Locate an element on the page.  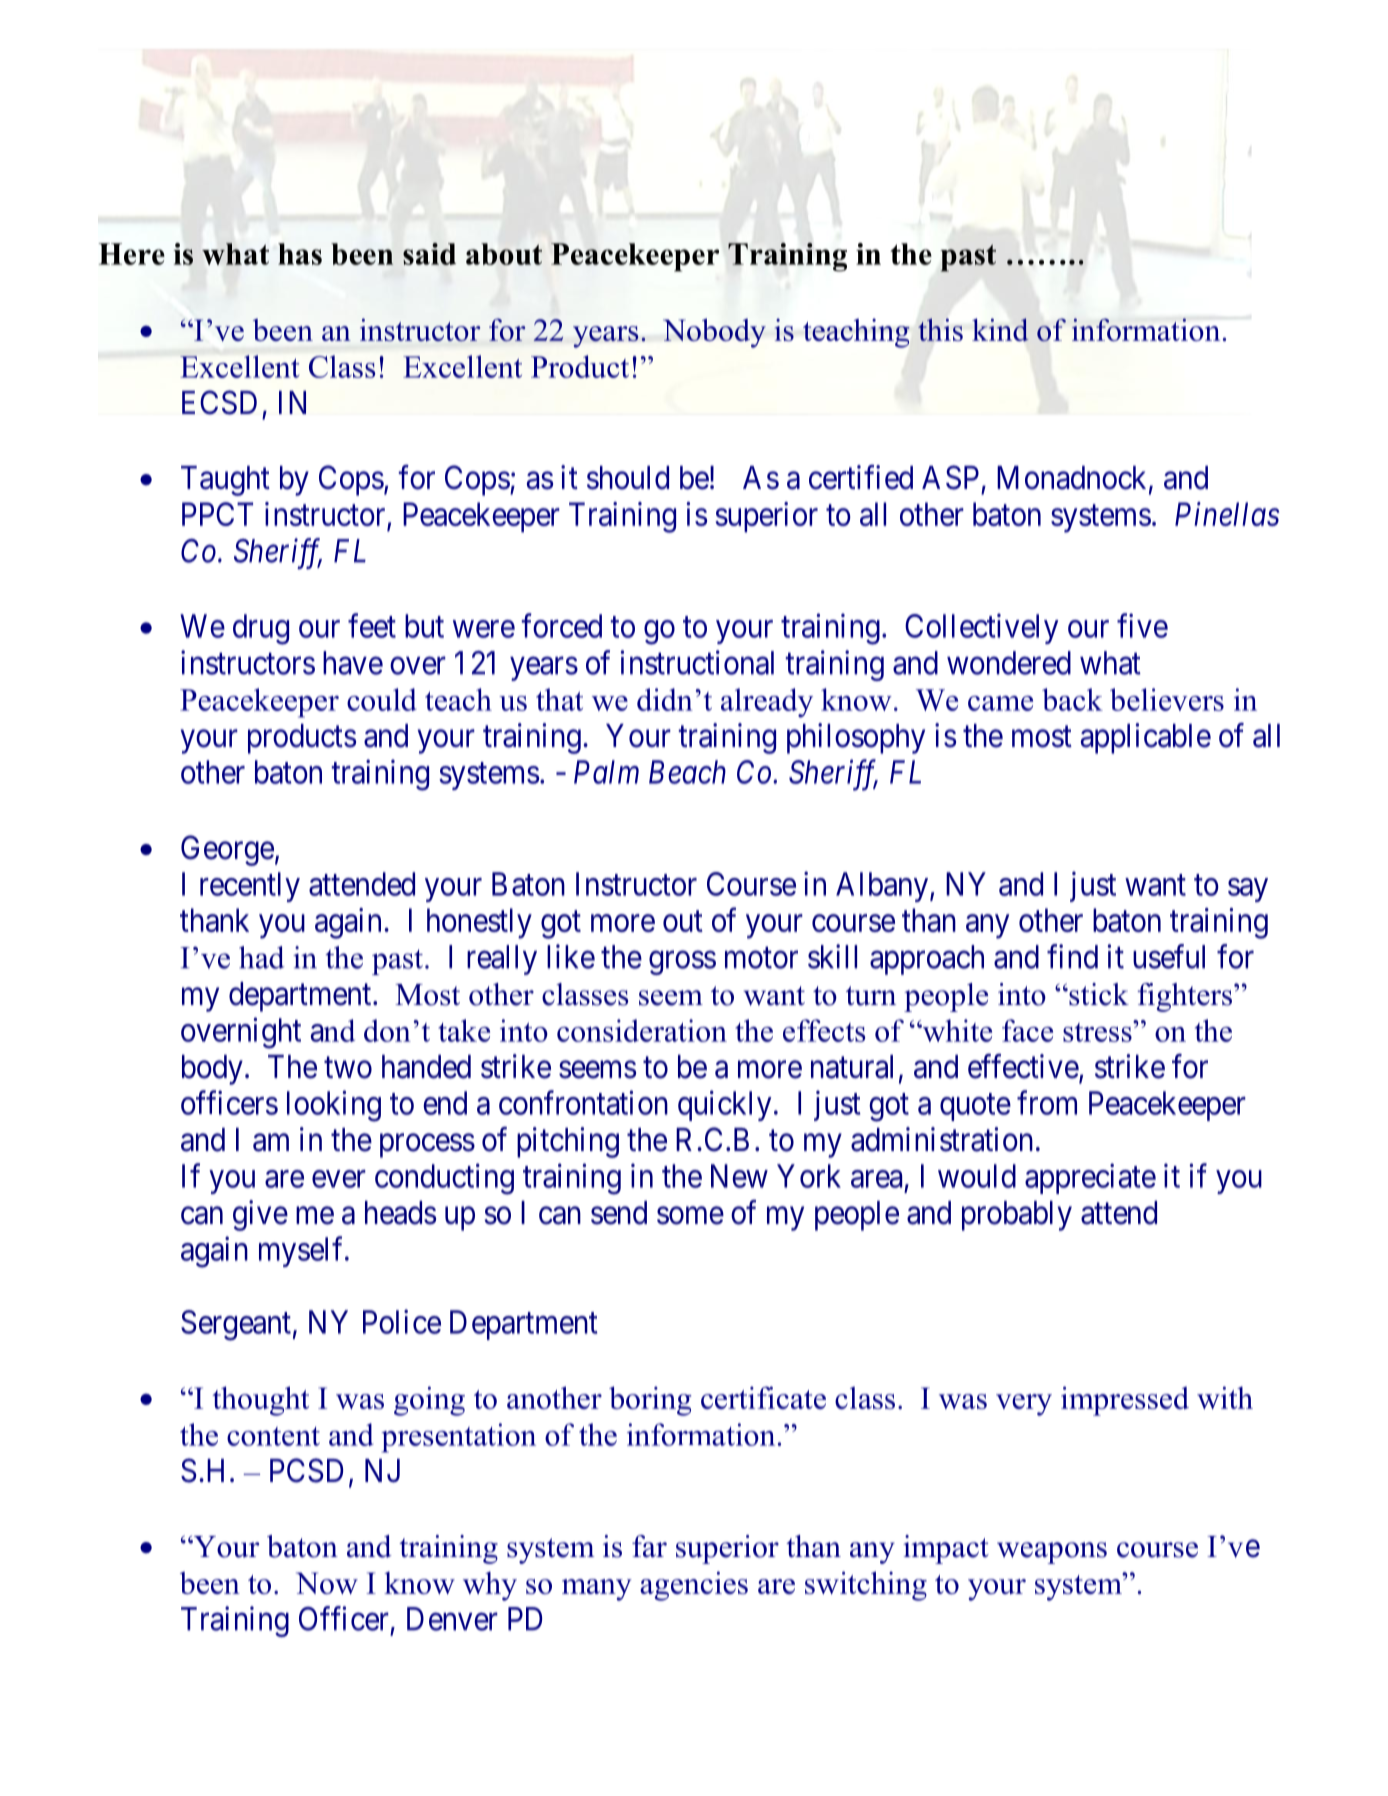
wondered is located at coordinates (1009, 663).
